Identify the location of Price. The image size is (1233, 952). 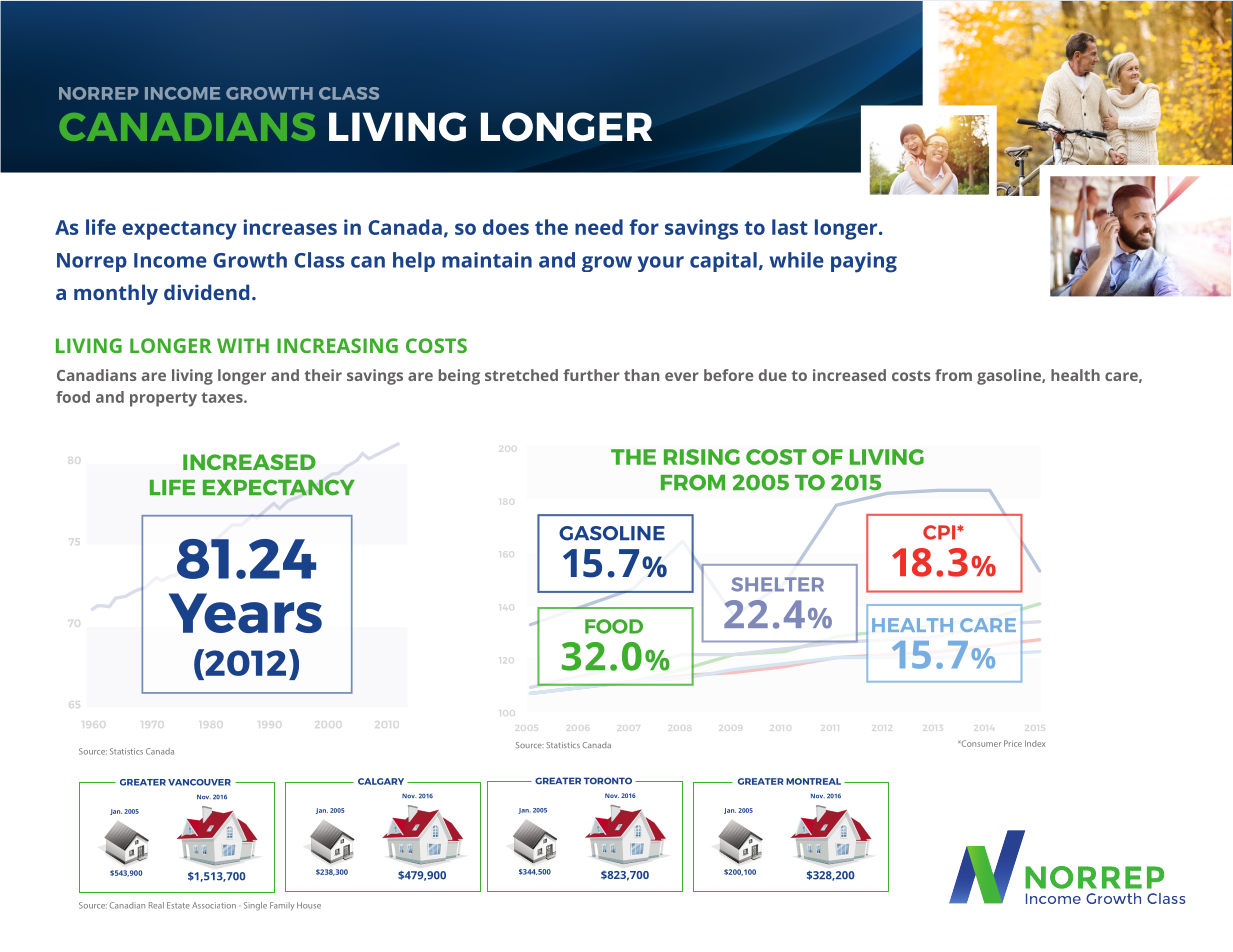
(1013, 743).
